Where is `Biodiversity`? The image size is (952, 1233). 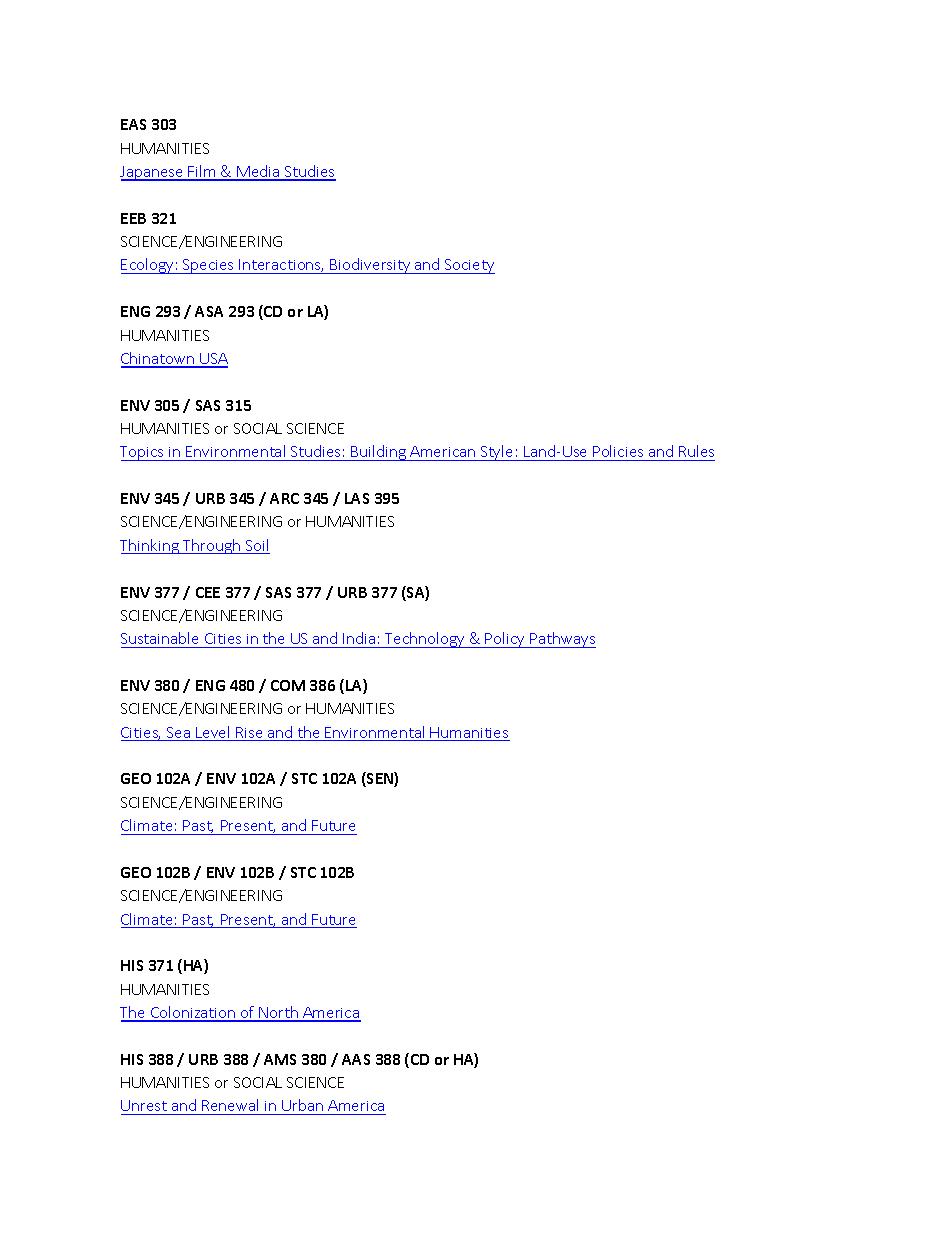
Biodiversity is located at coordinates (371, 266).
